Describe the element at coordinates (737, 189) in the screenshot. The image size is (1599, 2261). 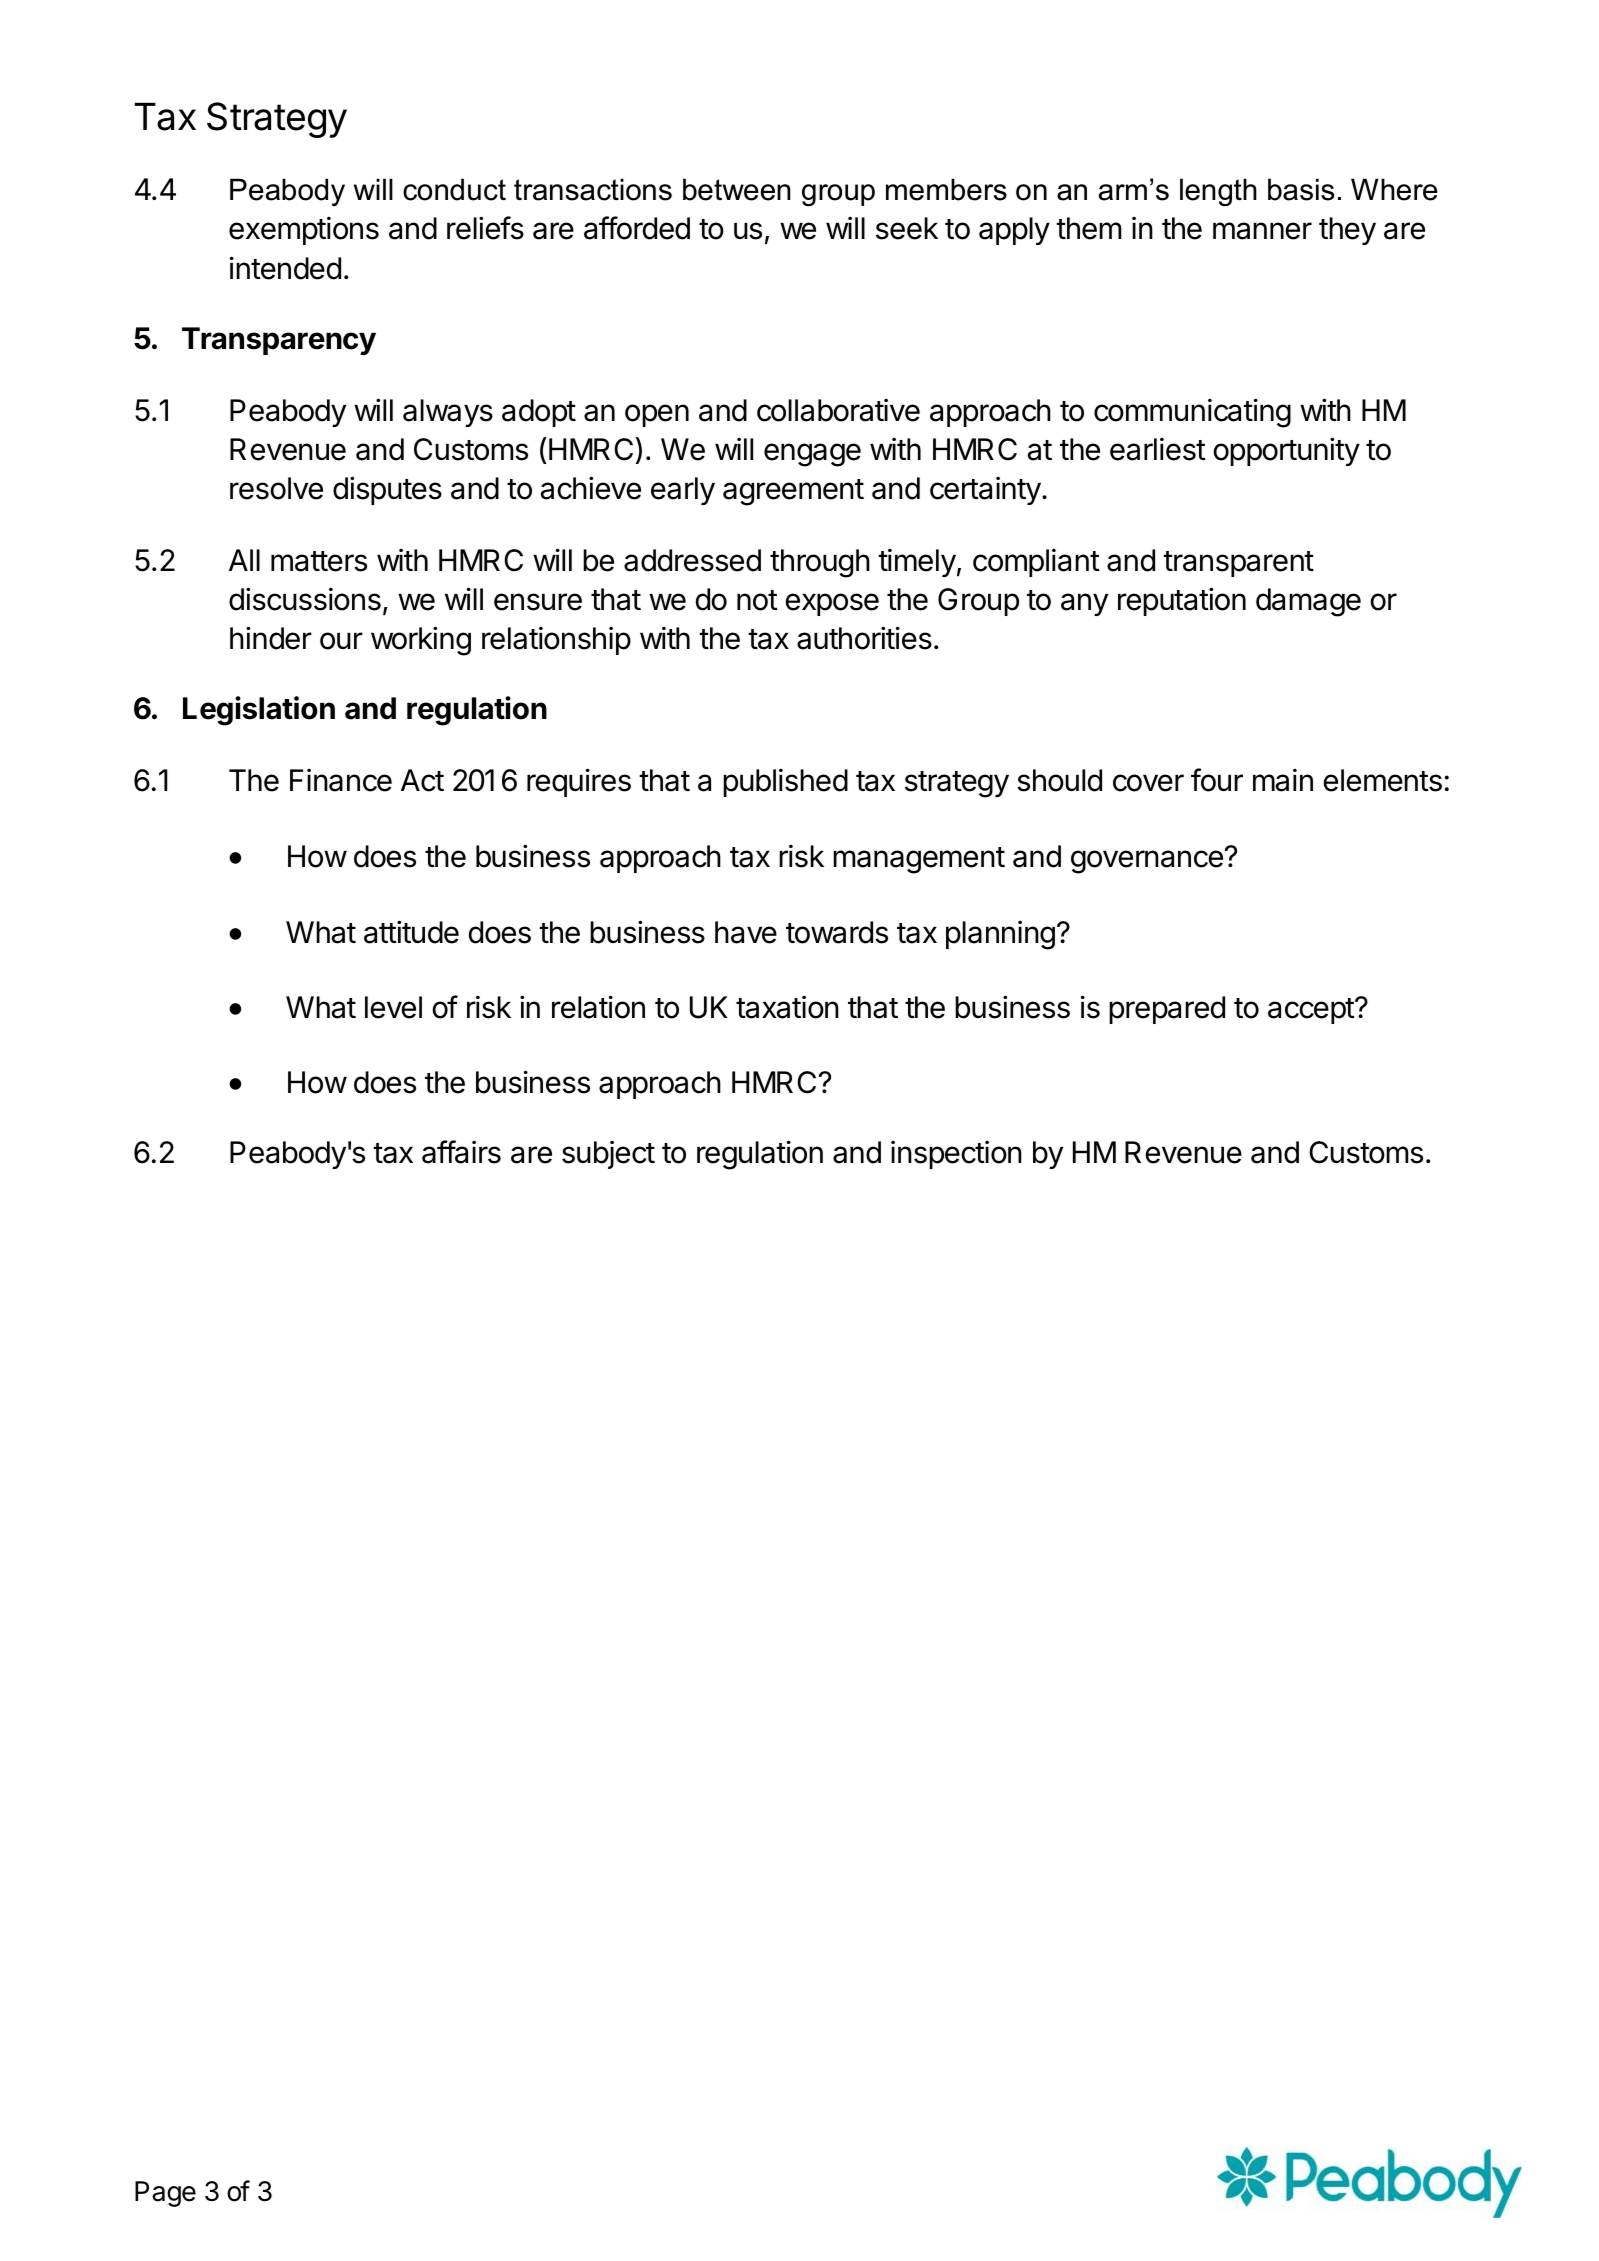
I see `between` at that location.
